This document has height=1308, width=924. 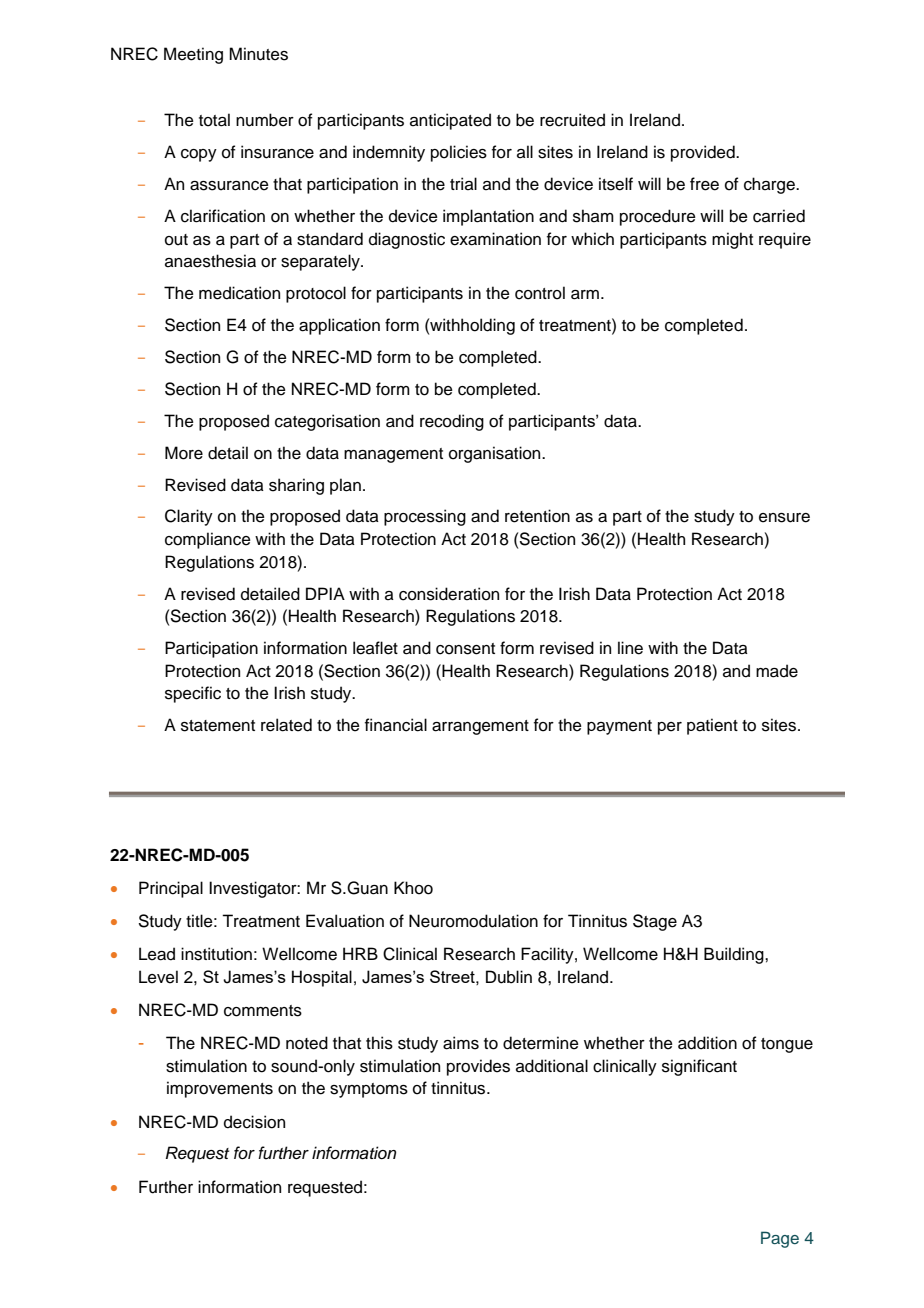 I want to click on might, so click(x=732, y=240).
